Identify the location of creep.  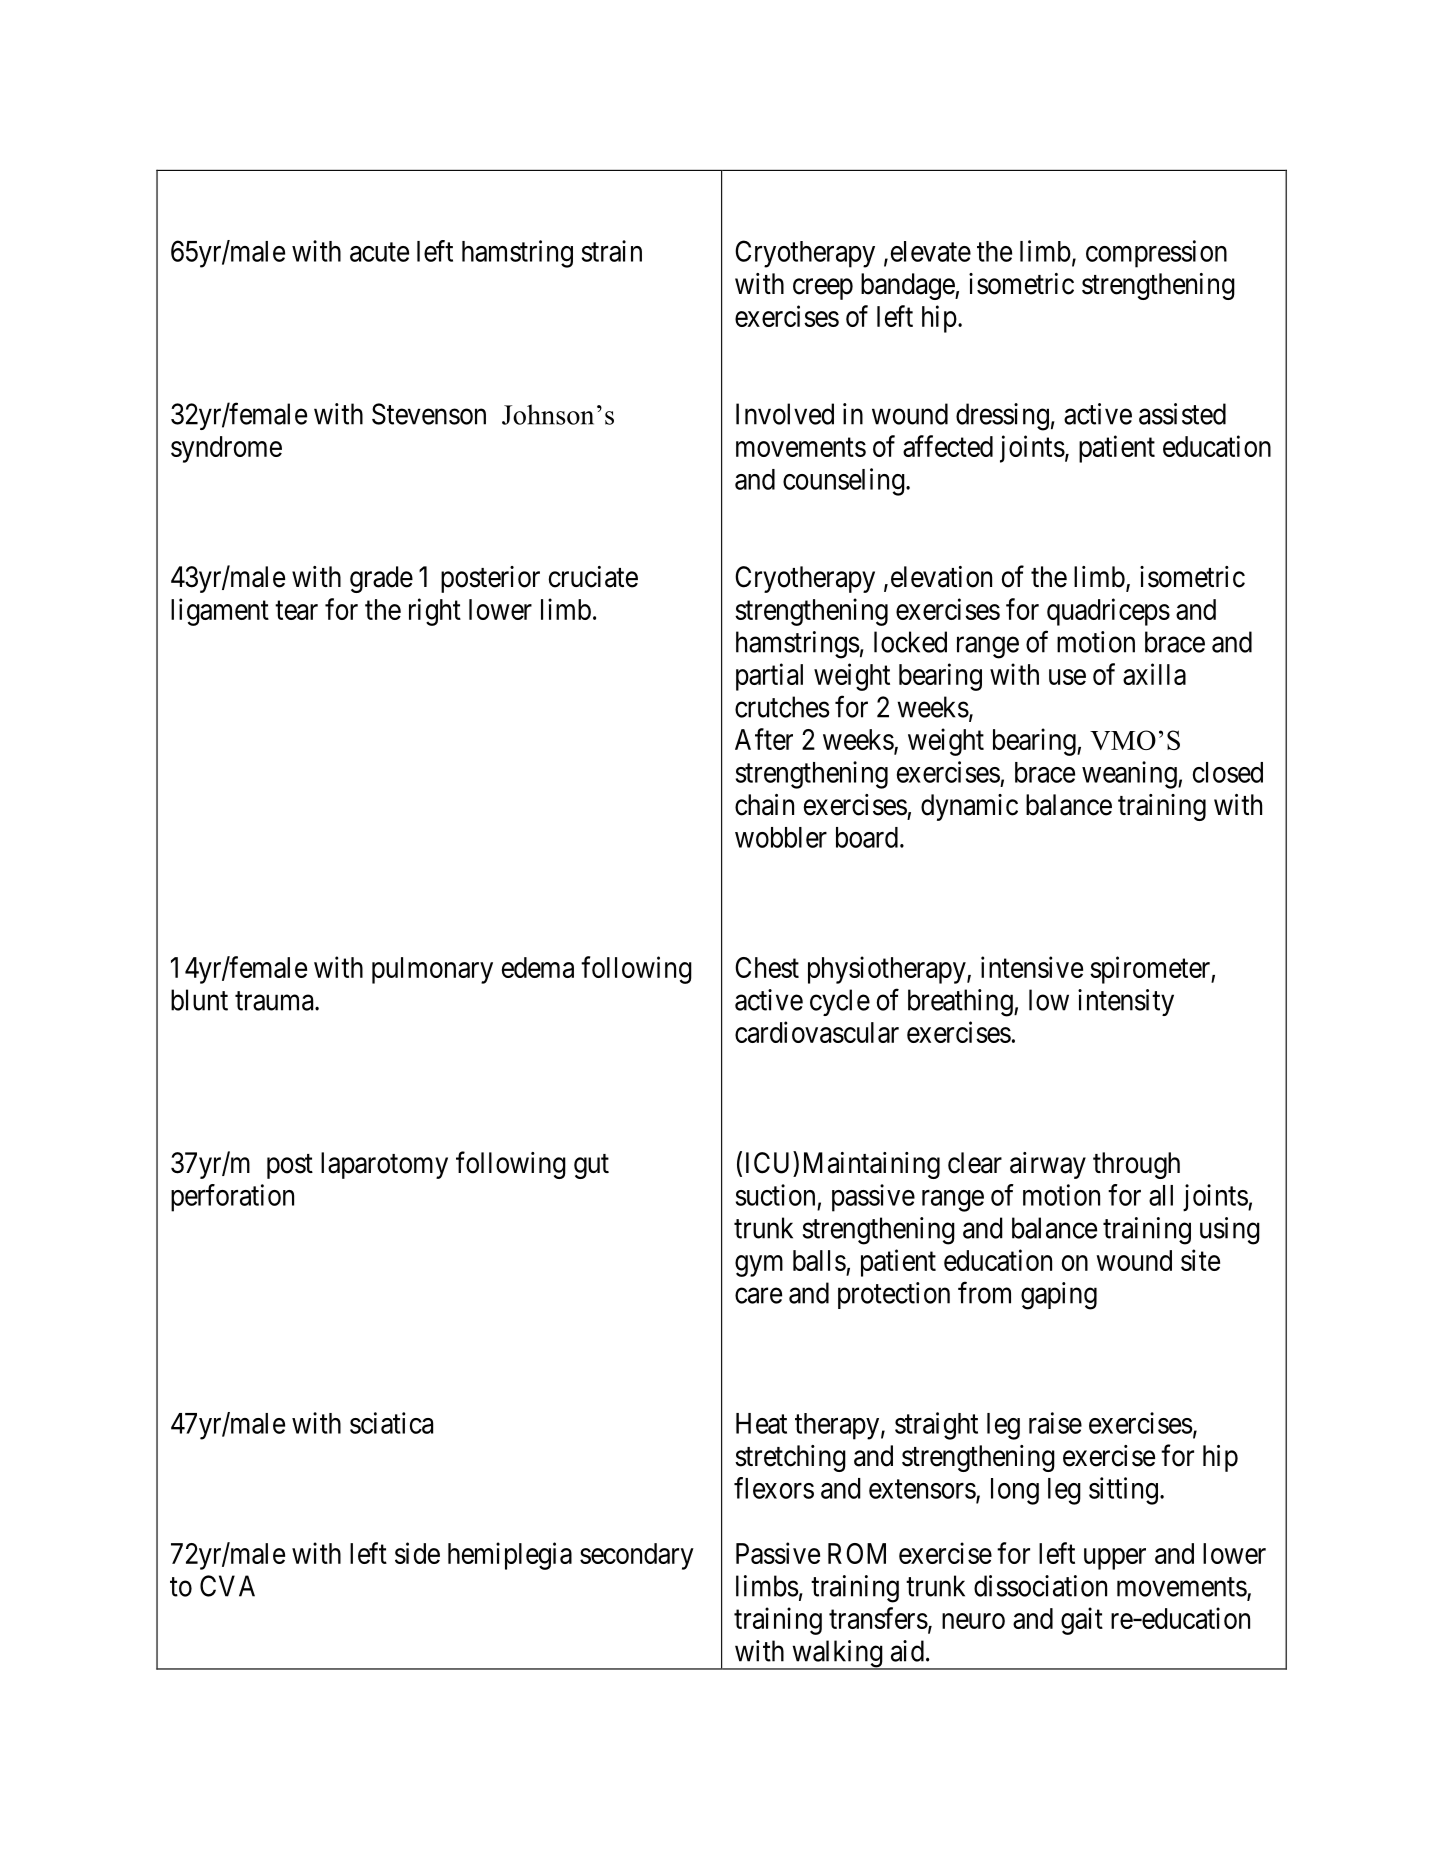
(823, 289).
